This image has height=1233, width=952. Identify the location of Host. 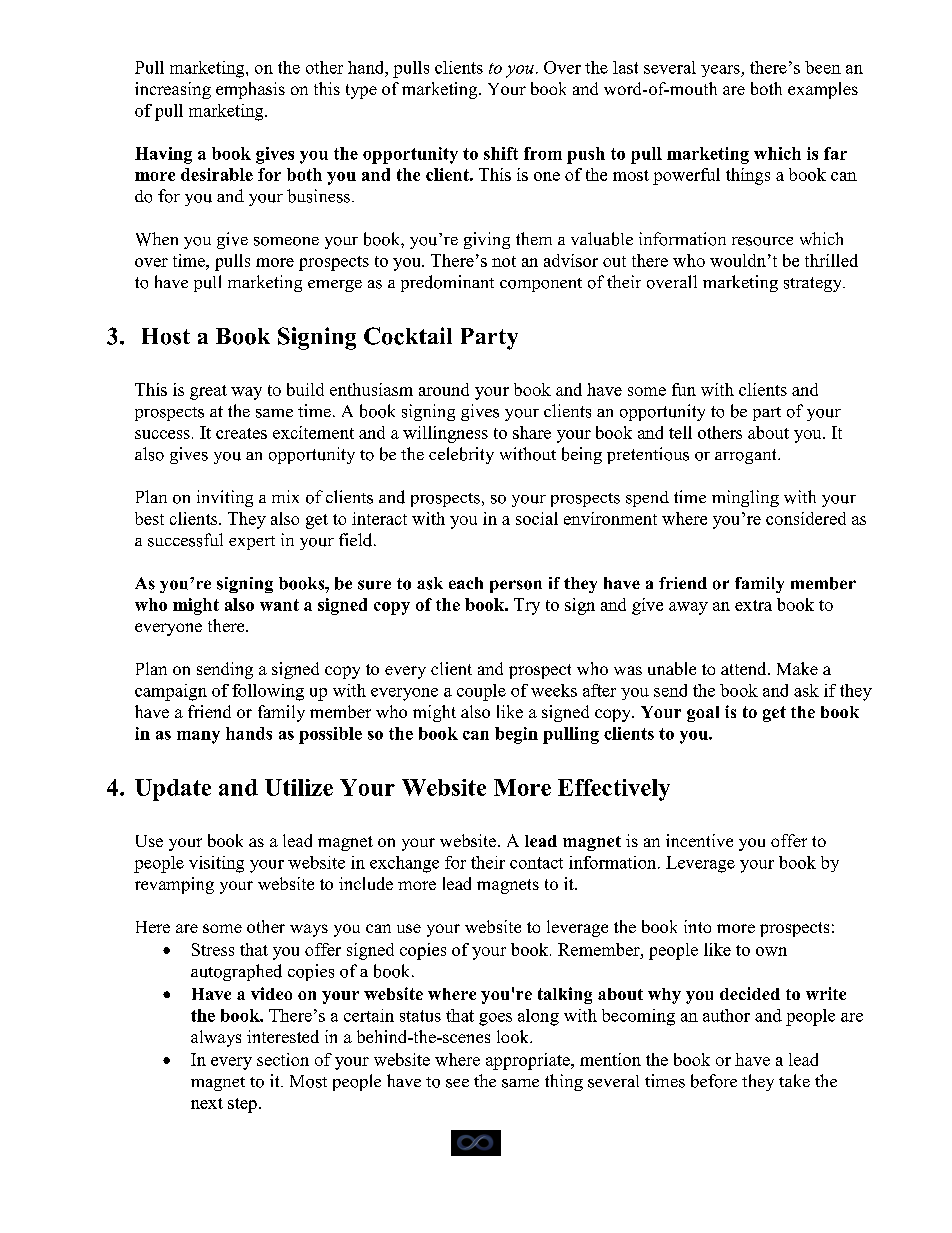
(166, 336).
